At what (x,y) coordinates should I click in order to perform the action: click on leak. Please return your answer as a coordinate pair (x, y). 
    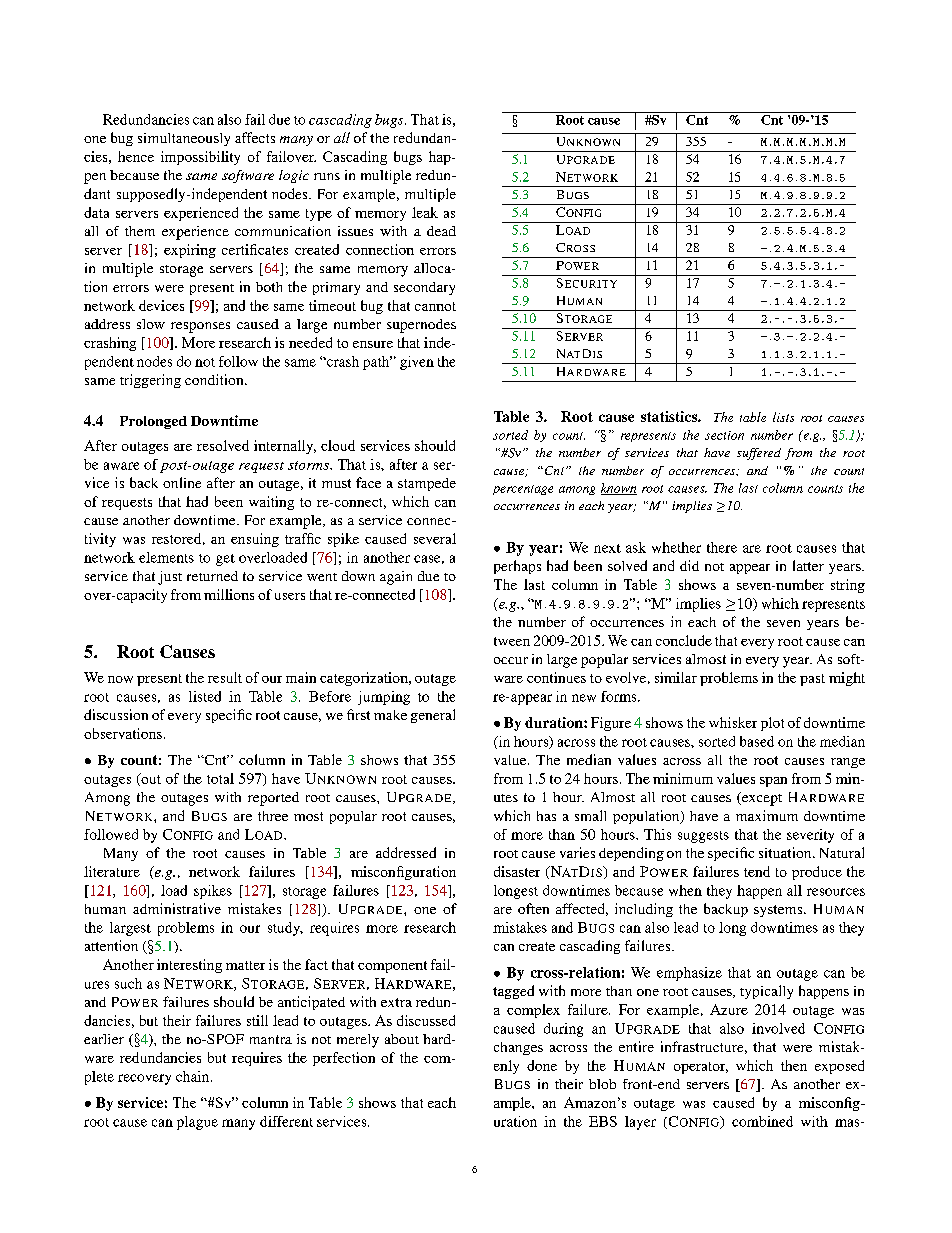
    Looking at the image, I should click on (425, 212).
